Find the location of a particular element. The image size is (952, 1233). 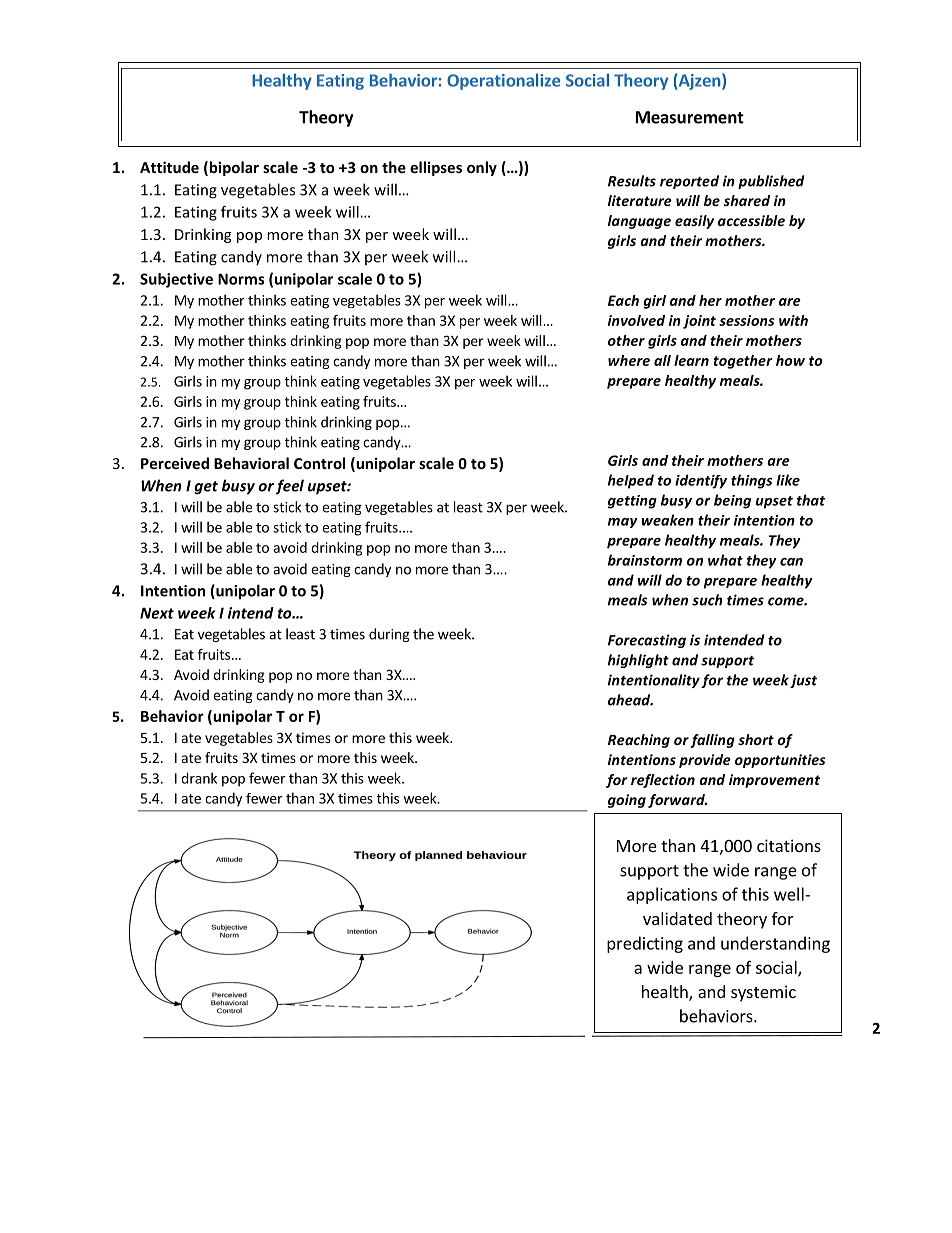

Norms is located at coordinates (241, 279).
